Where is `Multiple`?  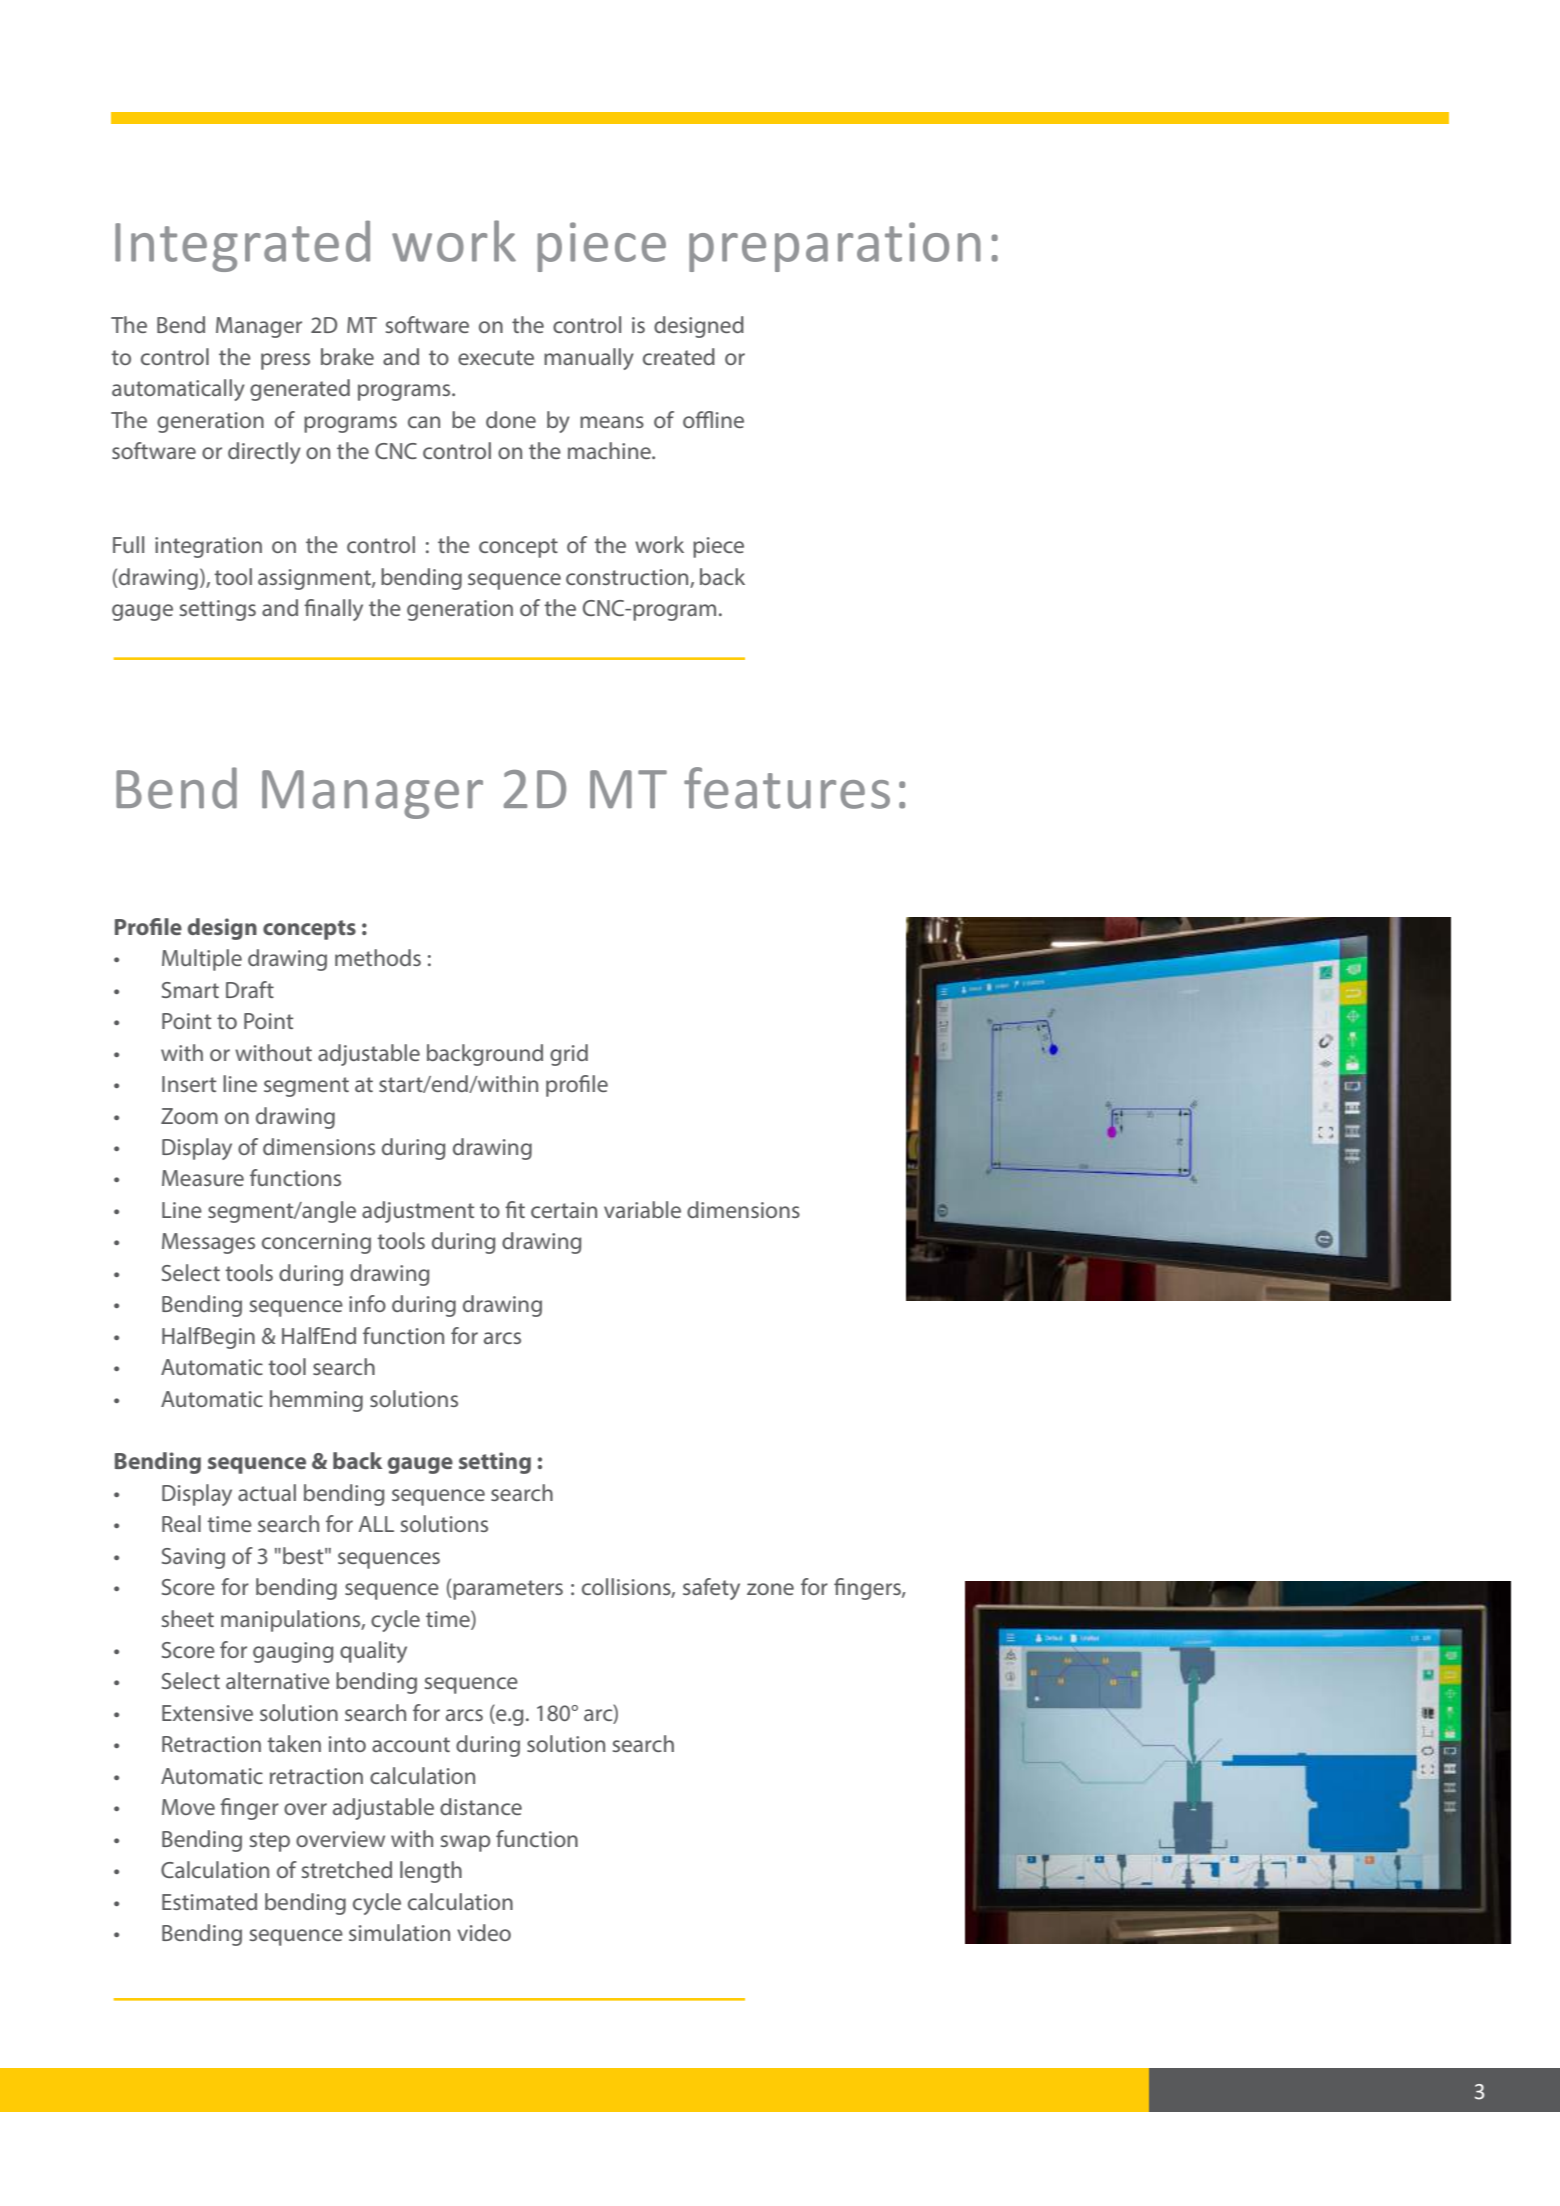
Multiple is located at coordinates (202, 960).
